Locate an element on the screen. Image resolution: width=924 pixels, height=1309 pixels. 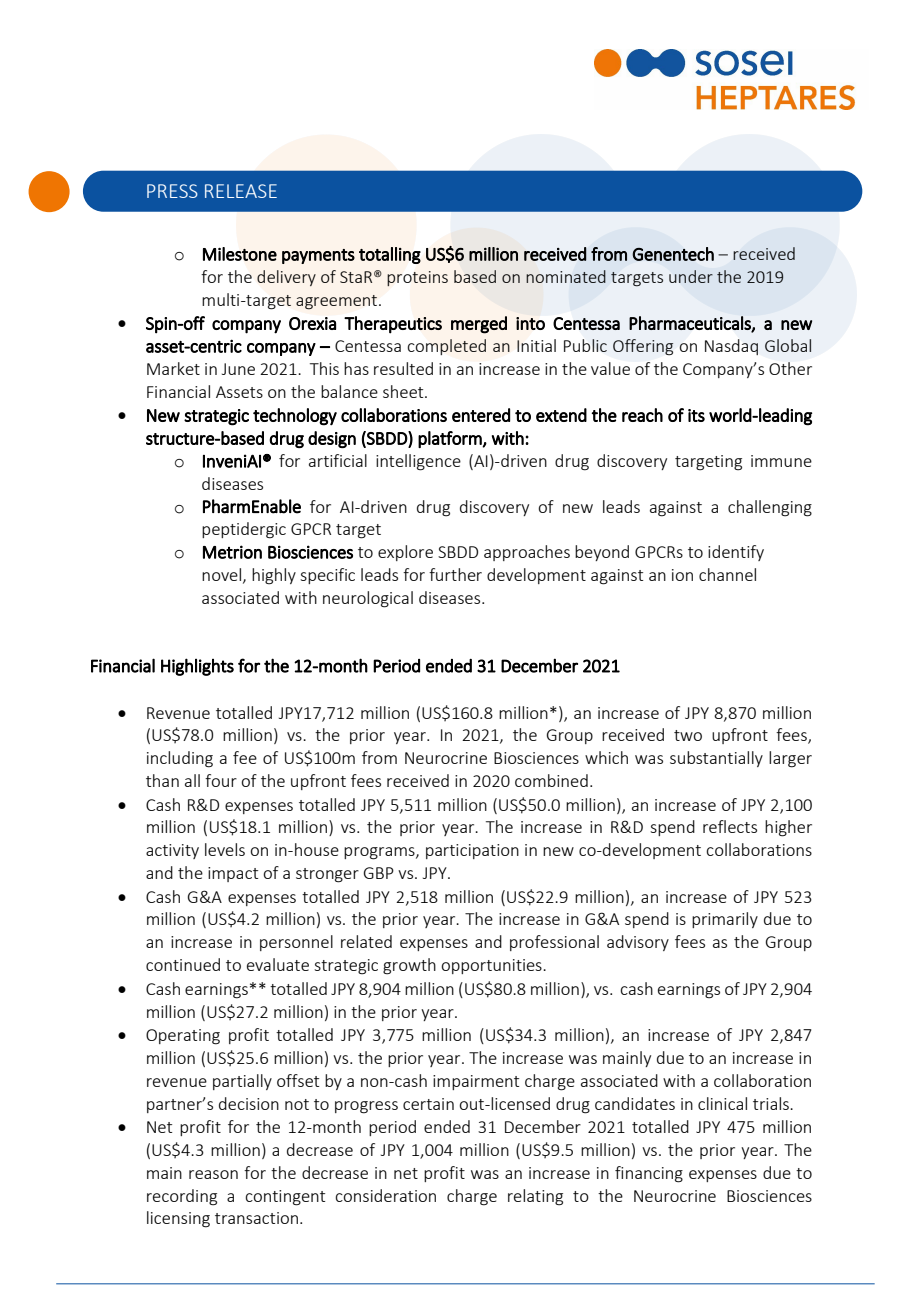
combined is located at coordinates (551, 780).
